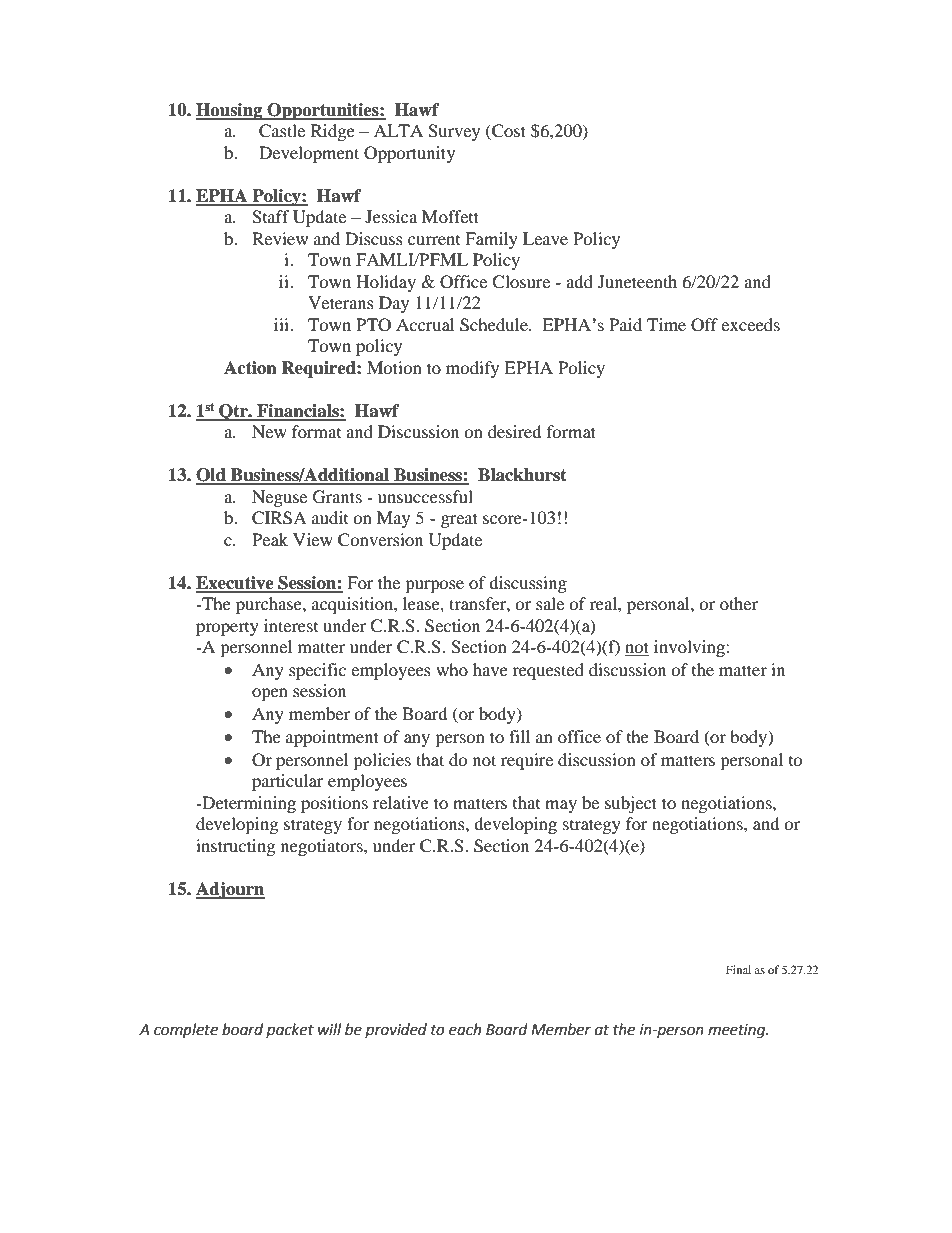 This image has width=952, height=1233. What do you see at coordinates (230, 111) in the image?
I see `Housing` at bounding box center [230, 111].
